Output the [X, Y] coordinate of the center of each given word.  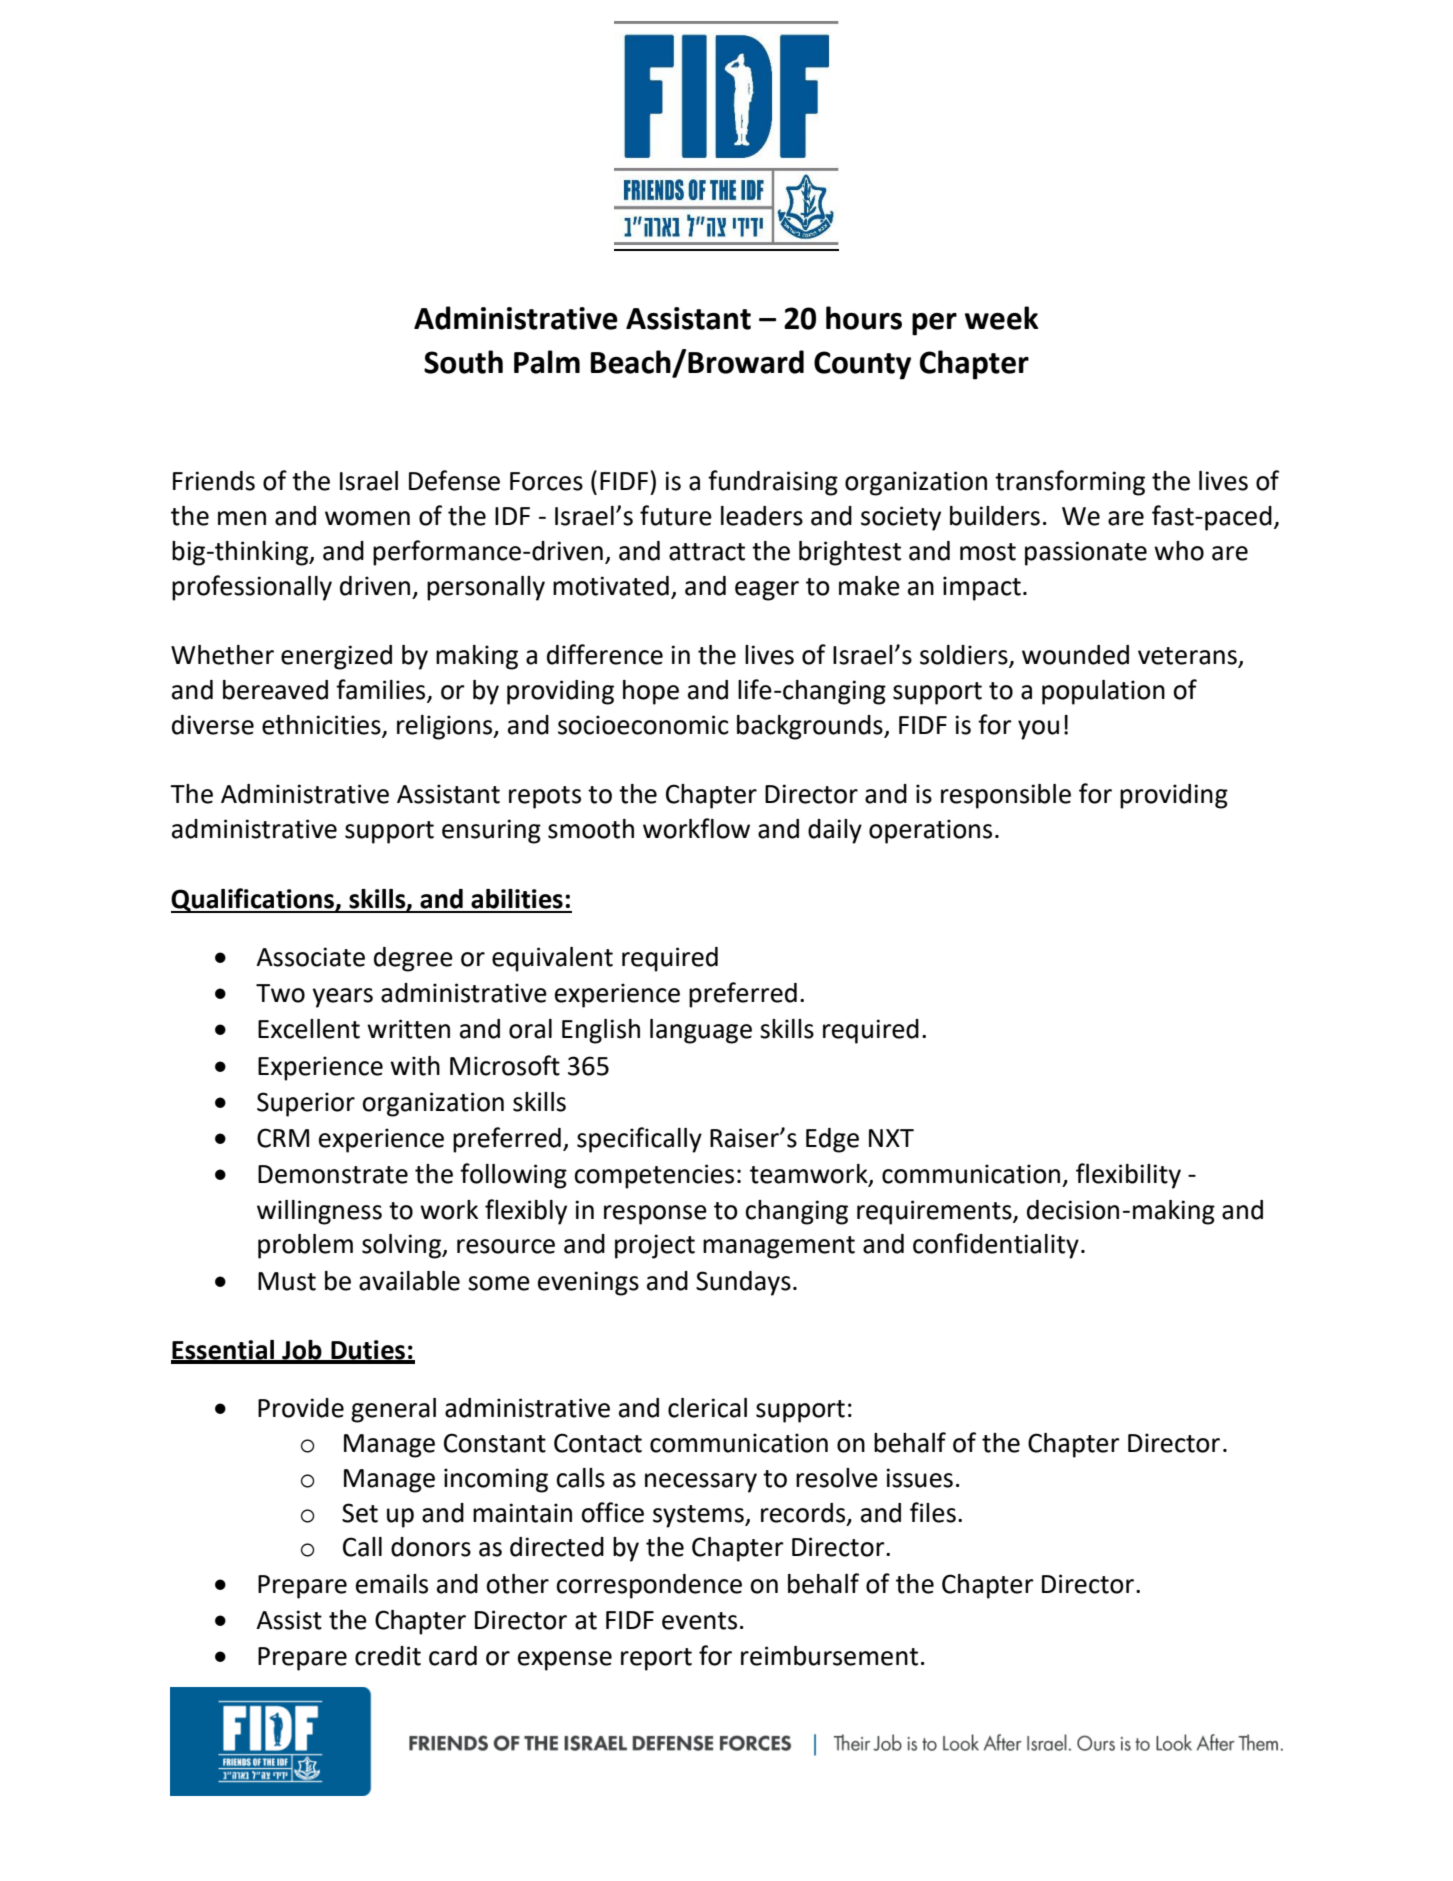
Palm [547, 362]
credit [388, 1656]
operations [930, 831]
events [699, 1621]
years [342, 998]
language [701, 1031]
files [933, 1512]
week [1002, 318]
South [463, 362]
